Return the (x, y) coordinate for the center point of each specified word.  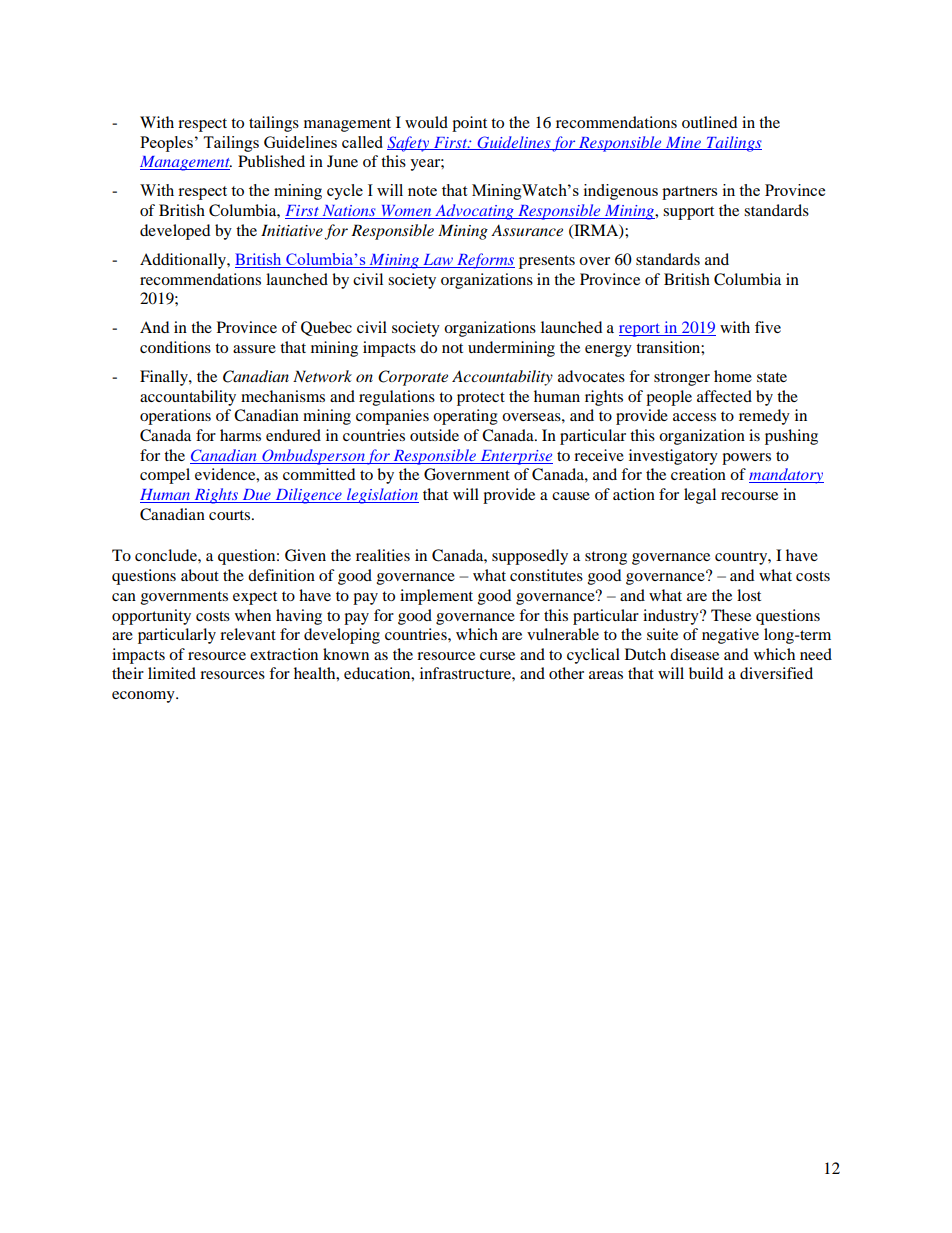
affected (724, 396)
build (706, 673)
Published (271, 161)
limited (172, 673)
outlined (709, 122)
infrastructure (466, 673)
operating (465, 417)
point (469, 124)
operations (175, 417)
